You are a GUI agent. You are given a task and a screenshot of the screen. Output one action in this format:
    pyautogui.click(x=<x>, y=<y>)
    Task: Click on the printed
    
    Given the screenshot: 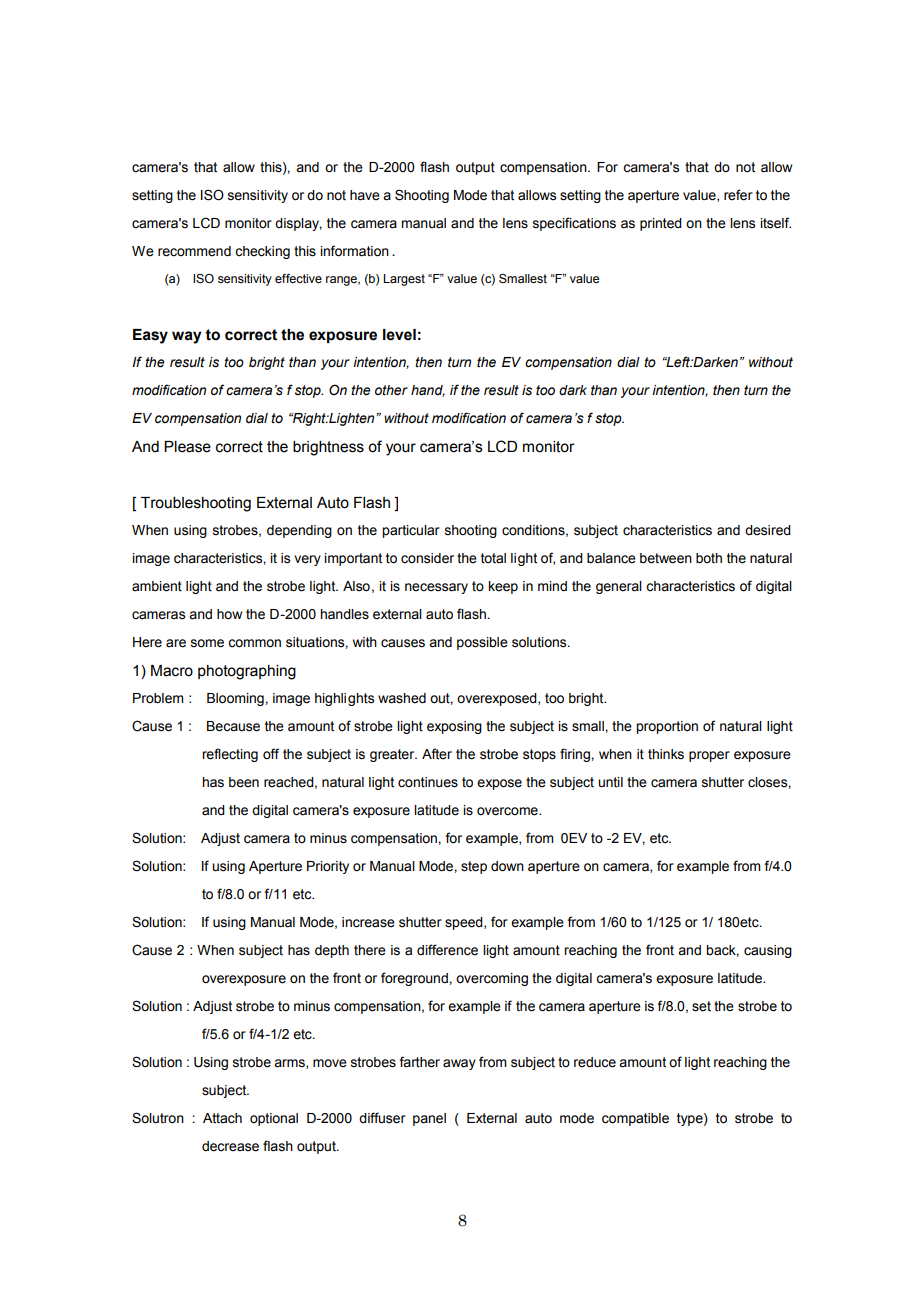 What is the action you would take?
    pyautogui.click(x=661, y=224)
